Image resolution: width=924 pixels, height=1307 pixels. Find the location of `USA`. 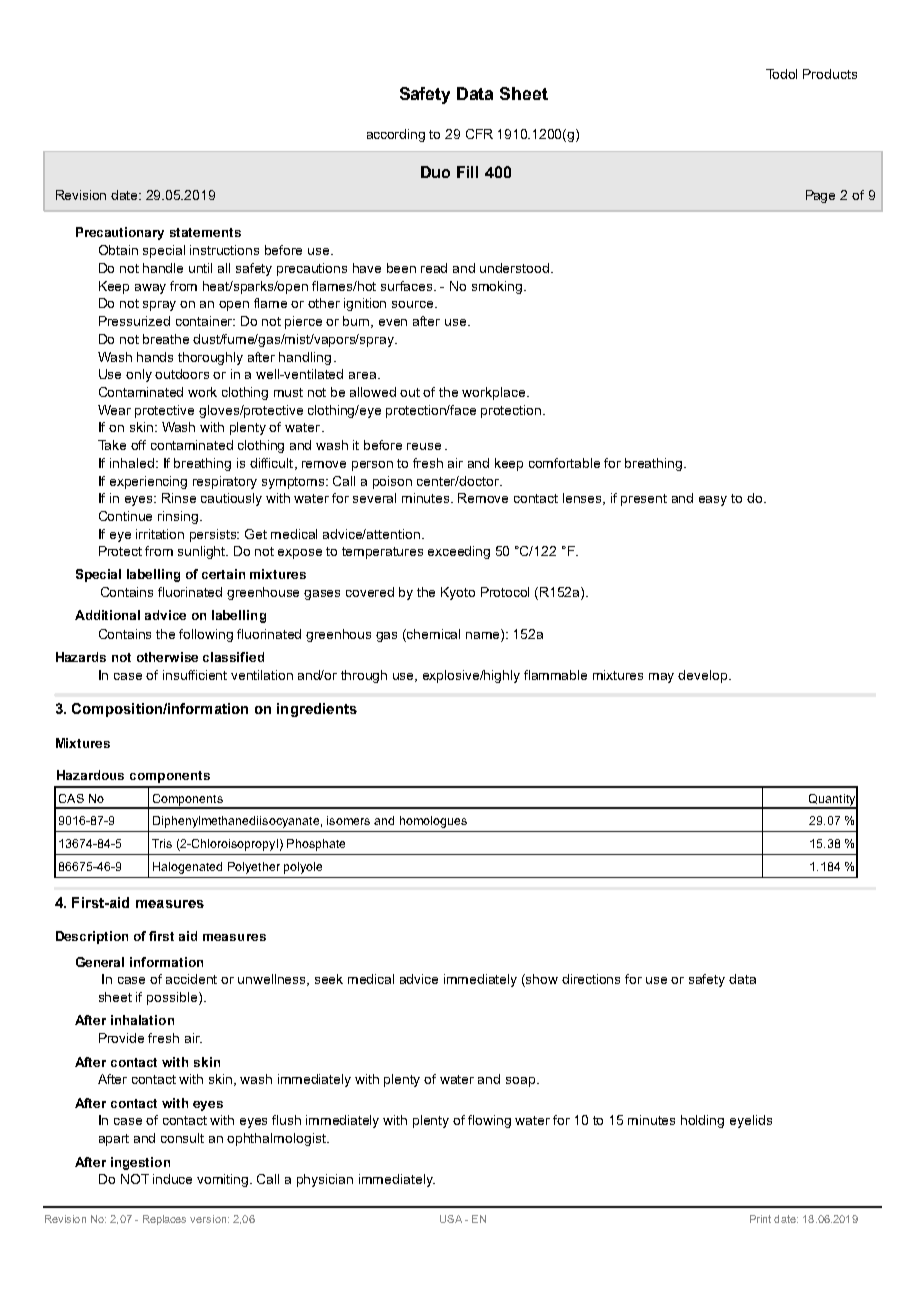

USA is located at coordinates (451, 1219).
